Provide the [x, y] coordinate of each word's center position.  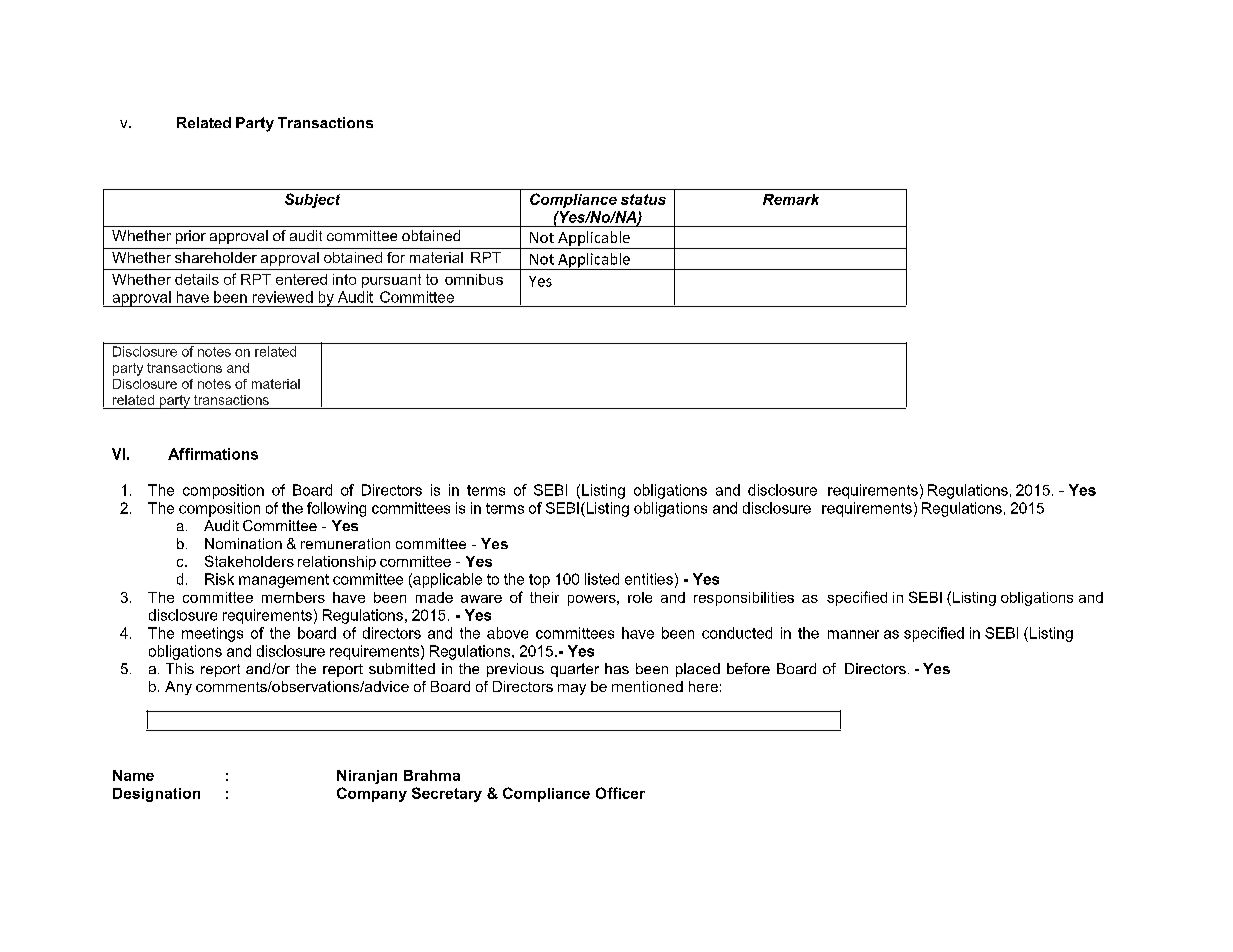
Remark [791, 199]
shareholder [216, 257]
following [336, 509]
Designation [156, 795]
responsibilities [744, 599]
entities [649, 579]
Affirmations [213, 454]
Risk [219, 579]
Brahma [432, 775]
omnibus [474, 279]
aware [481, 599]
